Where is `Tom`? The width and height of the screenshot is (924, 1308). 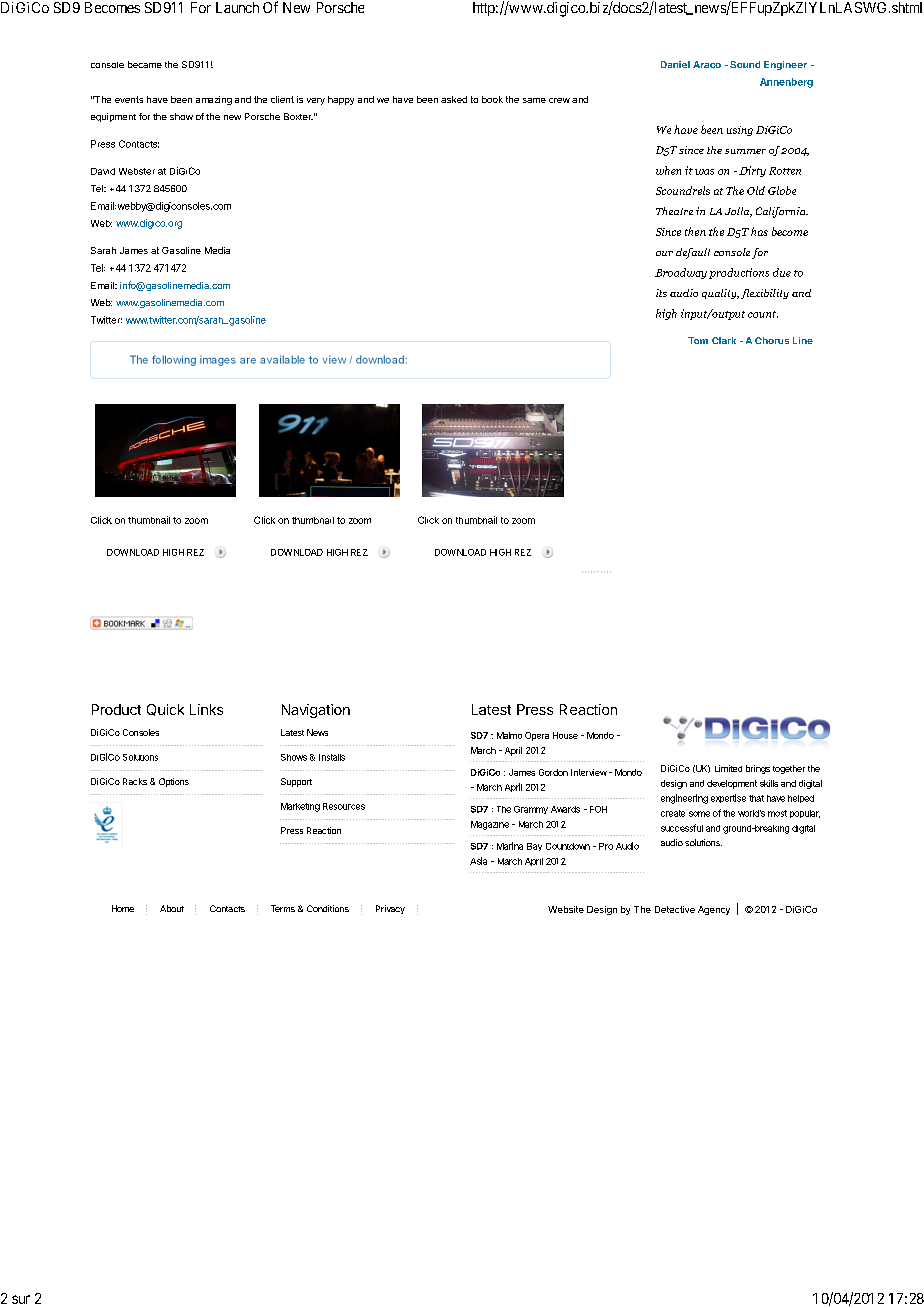 Tom is located at coordinates (698, 340).
